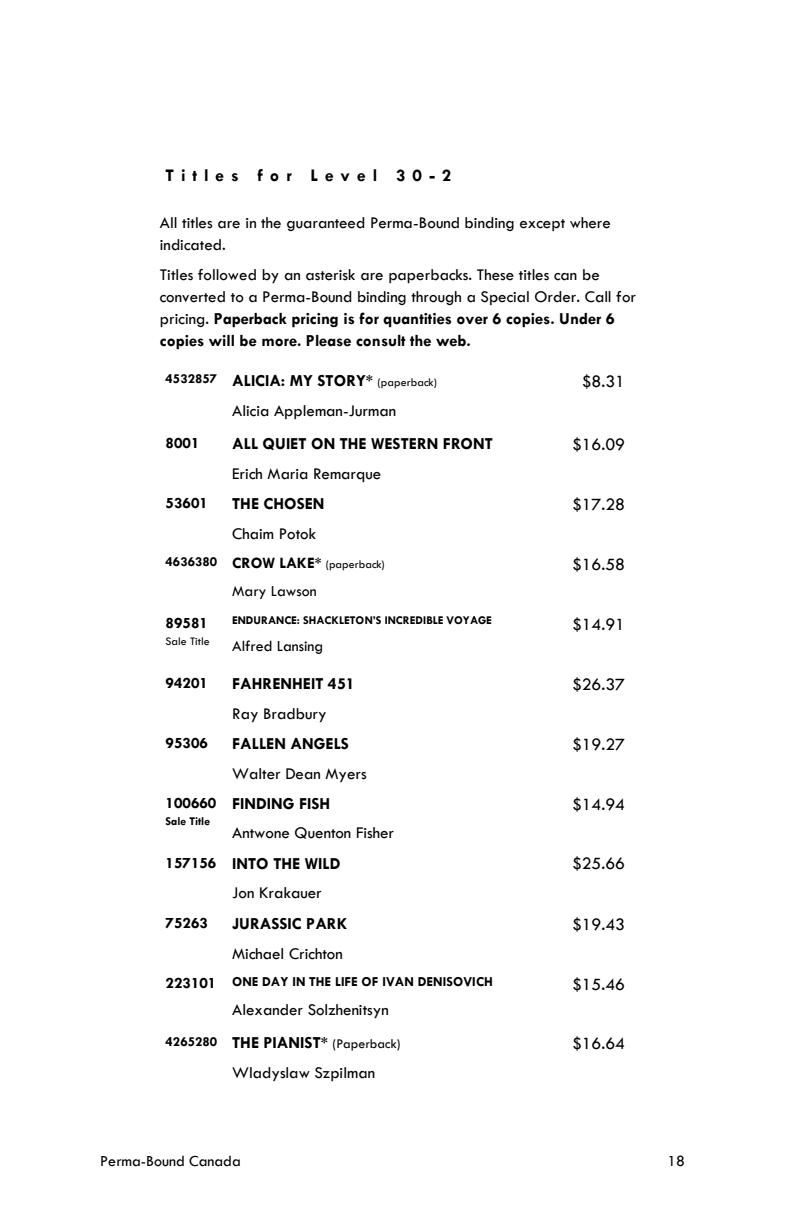 Image resolution: width=787 pixels, height=1217 pixels. What do you see at coordinates (455, 982) in the screenshot?
I see `DENISOVICH` at bounding box center [455, 982].
